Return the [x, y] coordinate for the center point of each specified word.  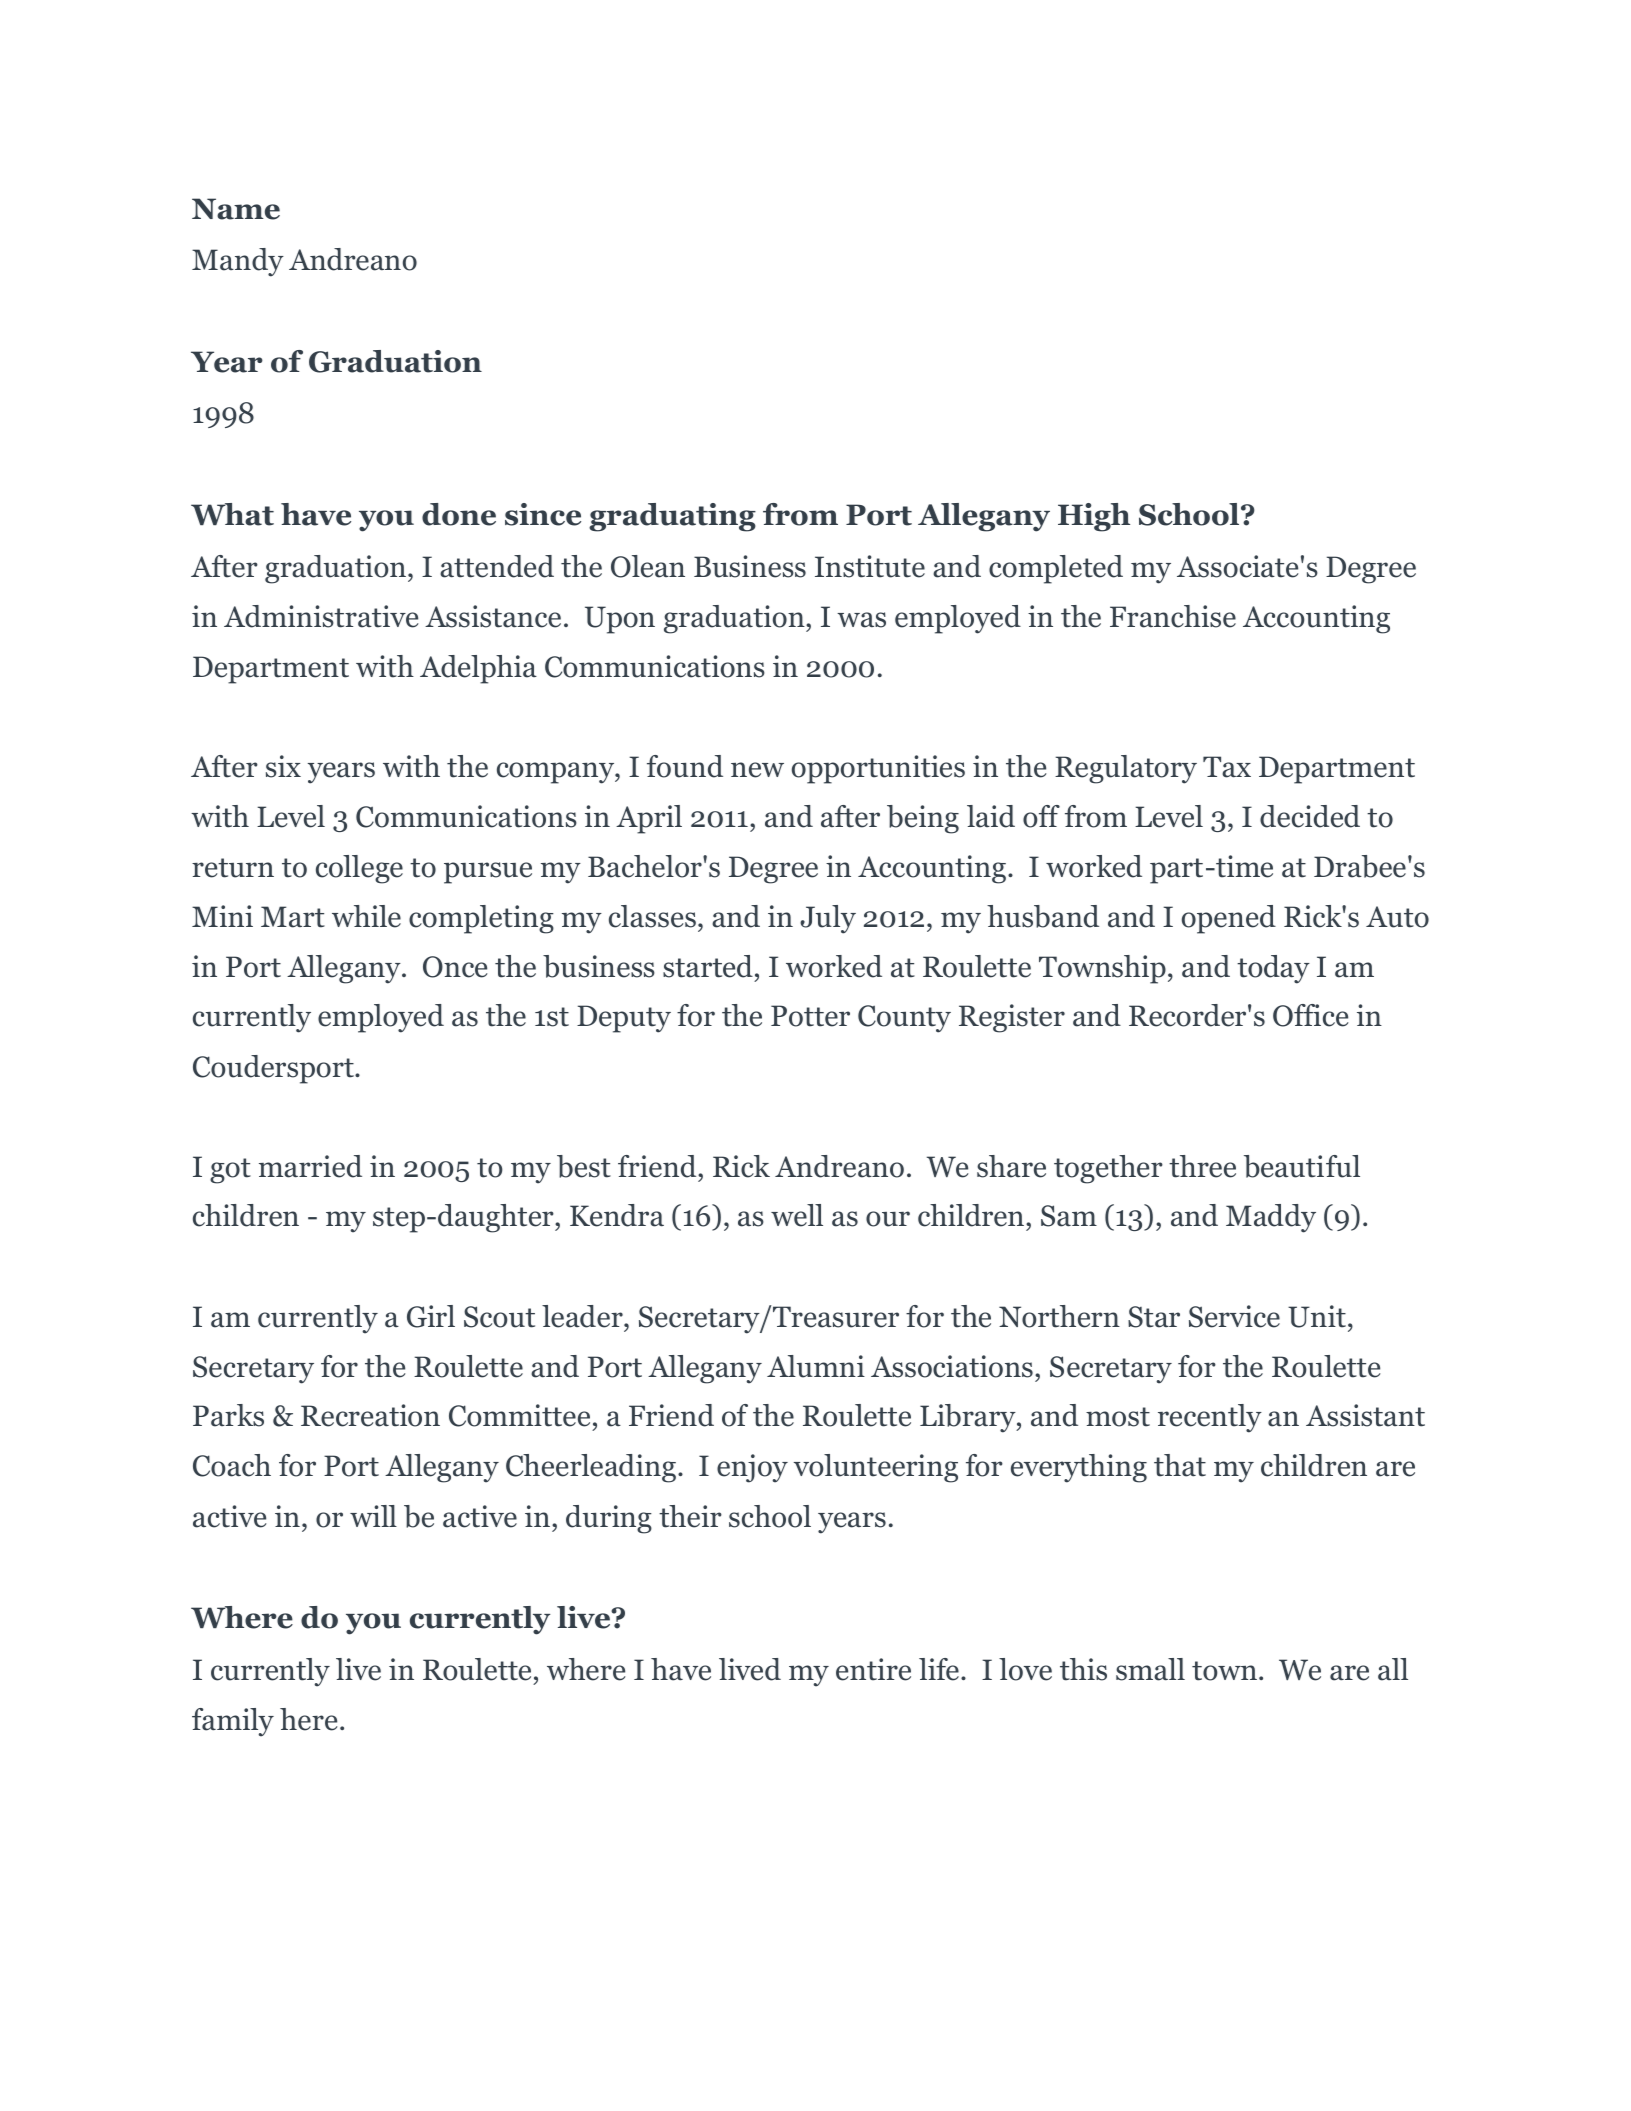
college [359, 869]
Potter [810, 1016]
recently [1210, 1418]
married [310, 1166]
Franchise [1173, 616]
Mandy [238, 262]
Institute [870, 566]
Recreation [370, 1415]
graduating [672, 517]
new [757, 770]
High [1094, 517]
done [459, 514]
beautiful [1302, 1166]
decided [1310, 816]
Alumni [816, 1366]
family [233, 1722]
